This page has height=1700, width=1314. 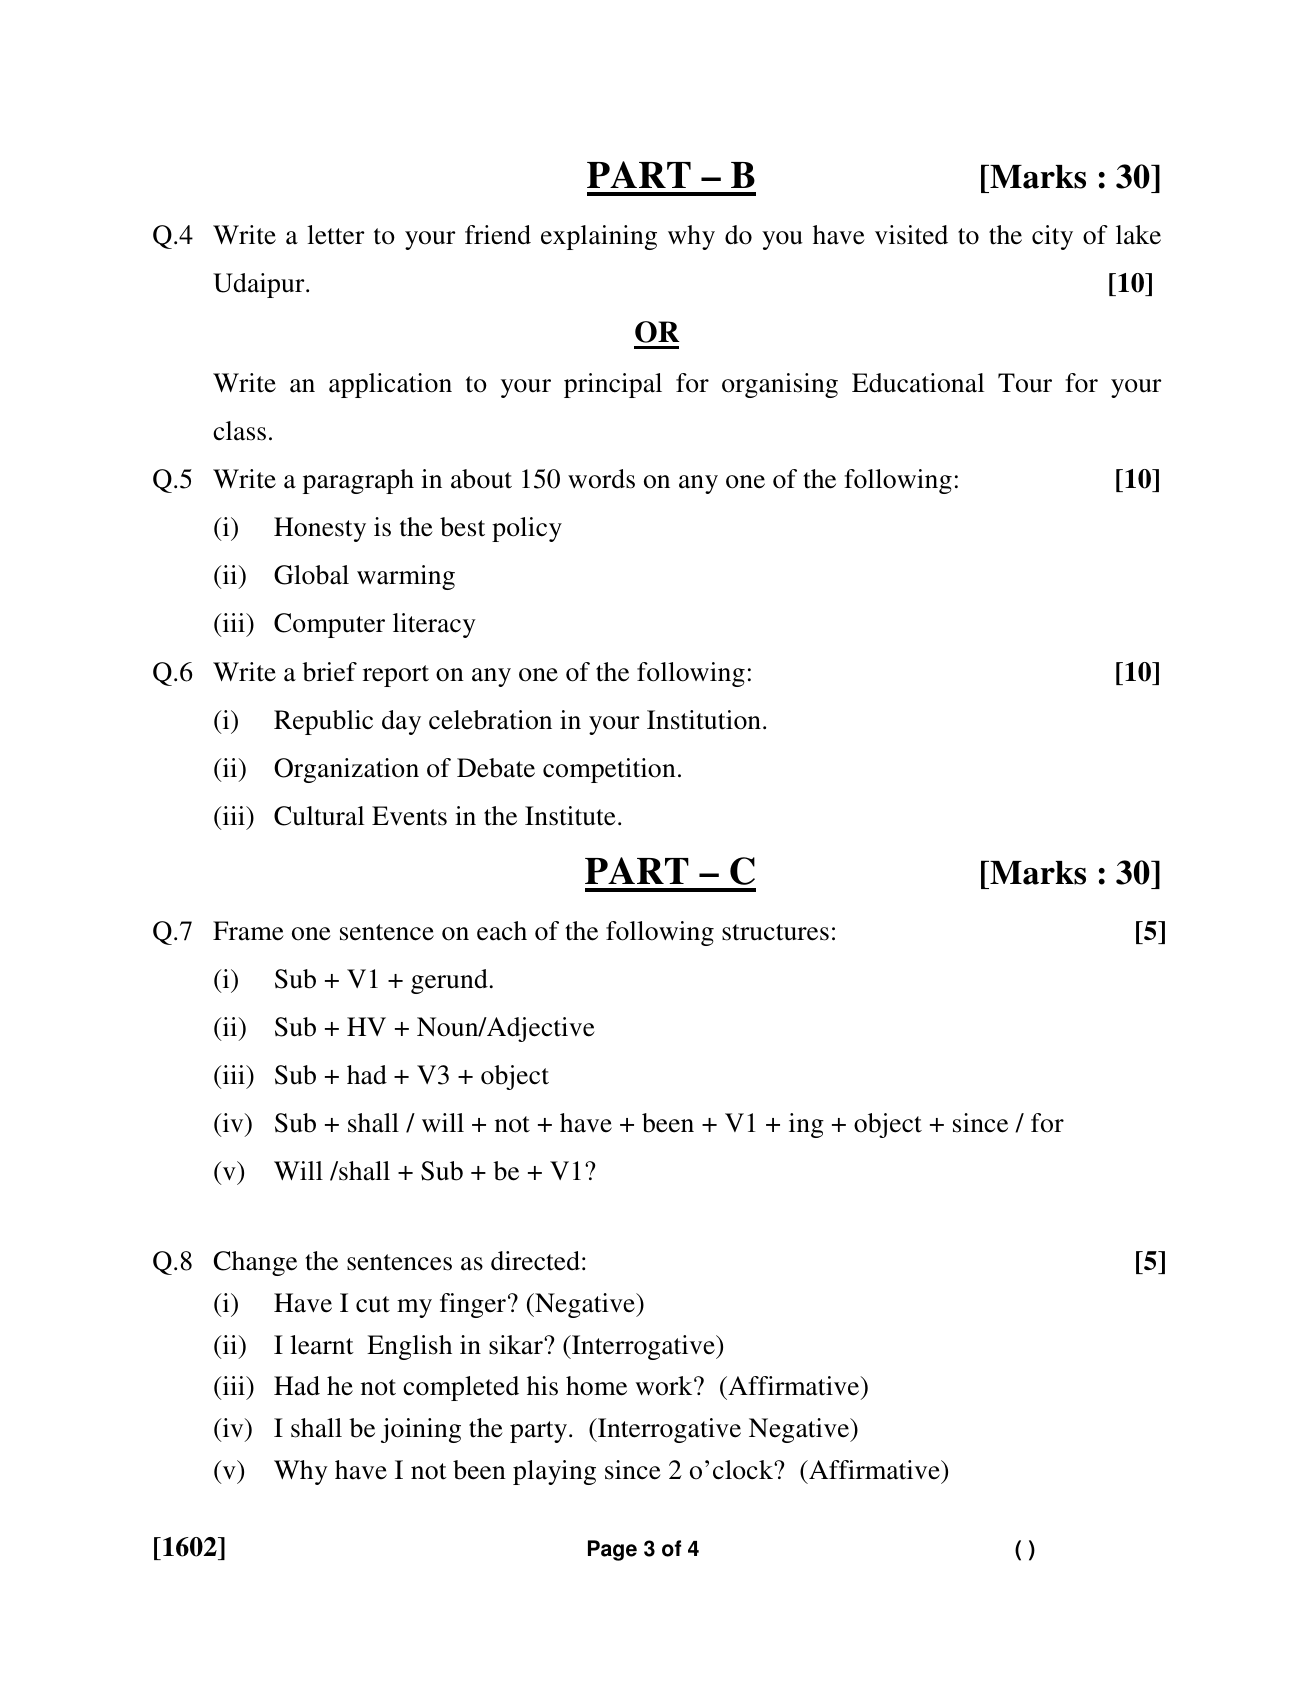 What do you see at coordinates (336, 235) in the page?
I see `letter` at bounding box center [336, 235].
